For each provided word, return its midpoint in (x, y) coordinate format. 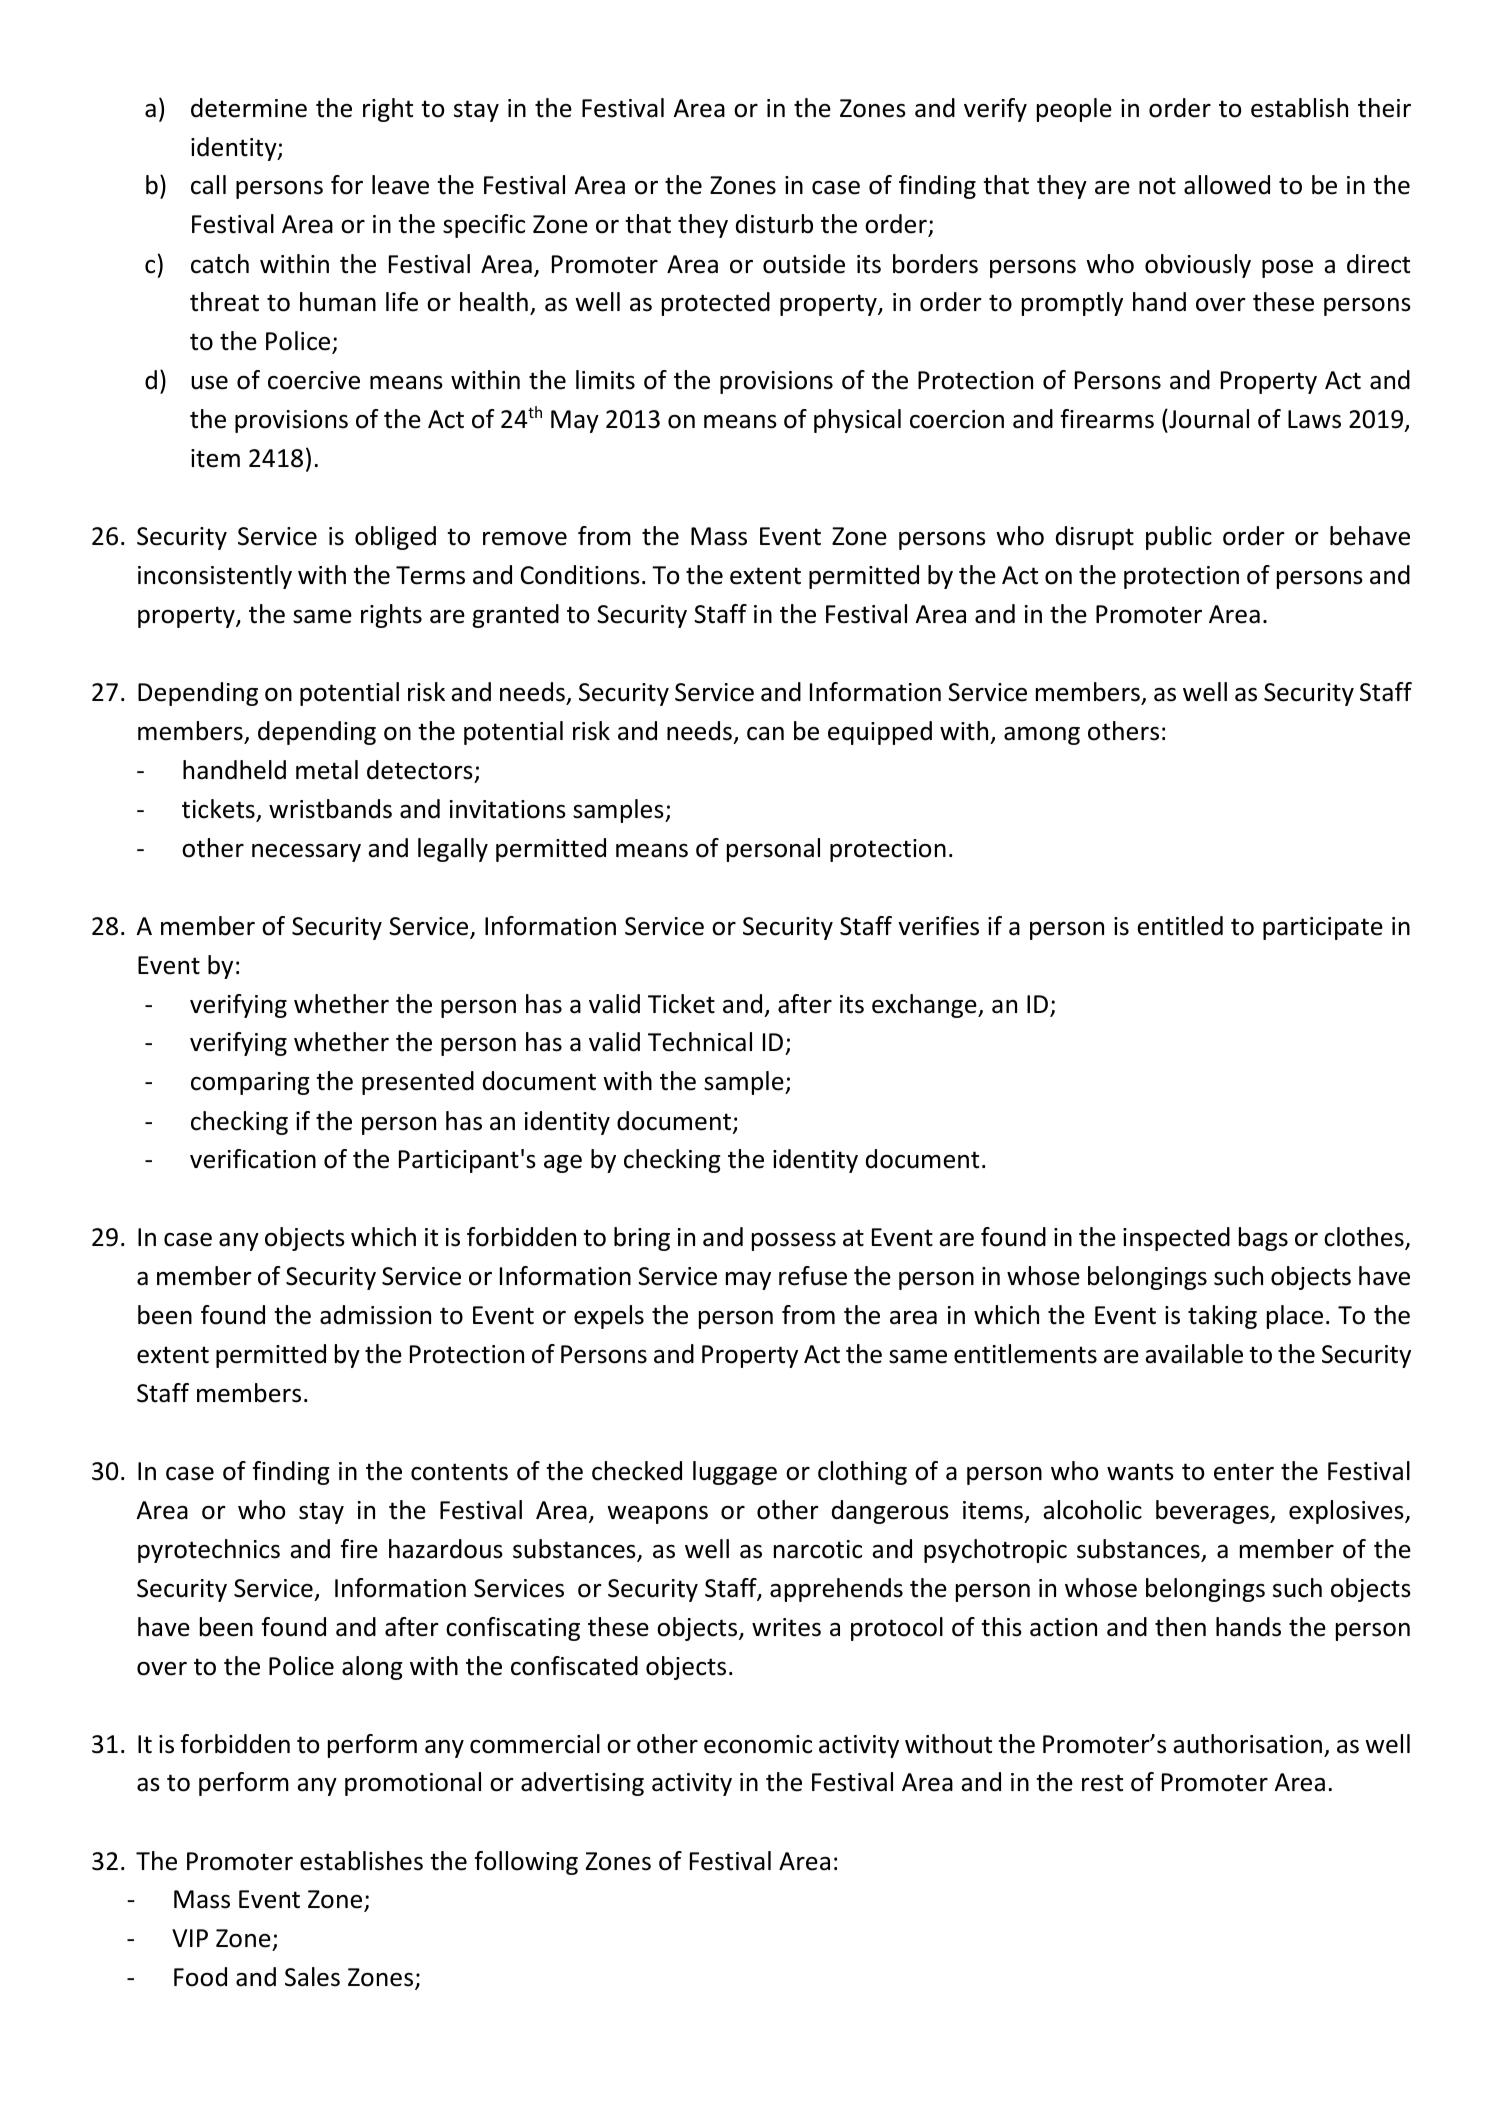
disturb (774, 224)
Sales (312, 1977)
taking (1222, 1317)
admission (375, 1315)
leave (400, 185)
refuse (813, 1276)
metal (327, 770)
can (765, 734)
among (1042, 736)
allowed (1227, 185)
